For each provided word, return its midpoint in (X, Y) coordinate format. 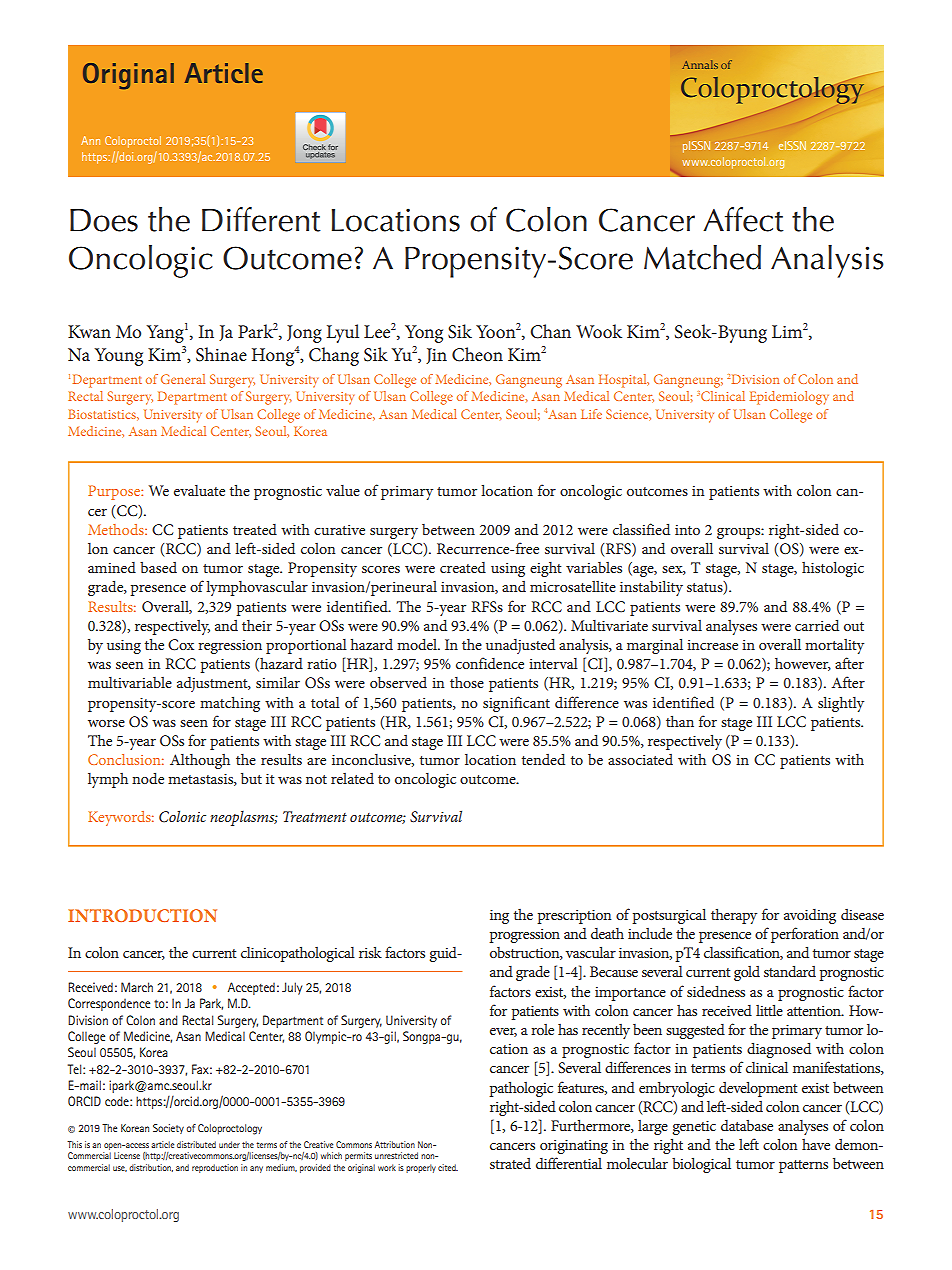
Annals (700, 64)
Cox (181, 645)
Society (168, 1129)
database (747, 1125)
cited (448, 1167)
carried (817, 625)
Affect (743, 219)
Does (104, 220)
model (418, 644)
